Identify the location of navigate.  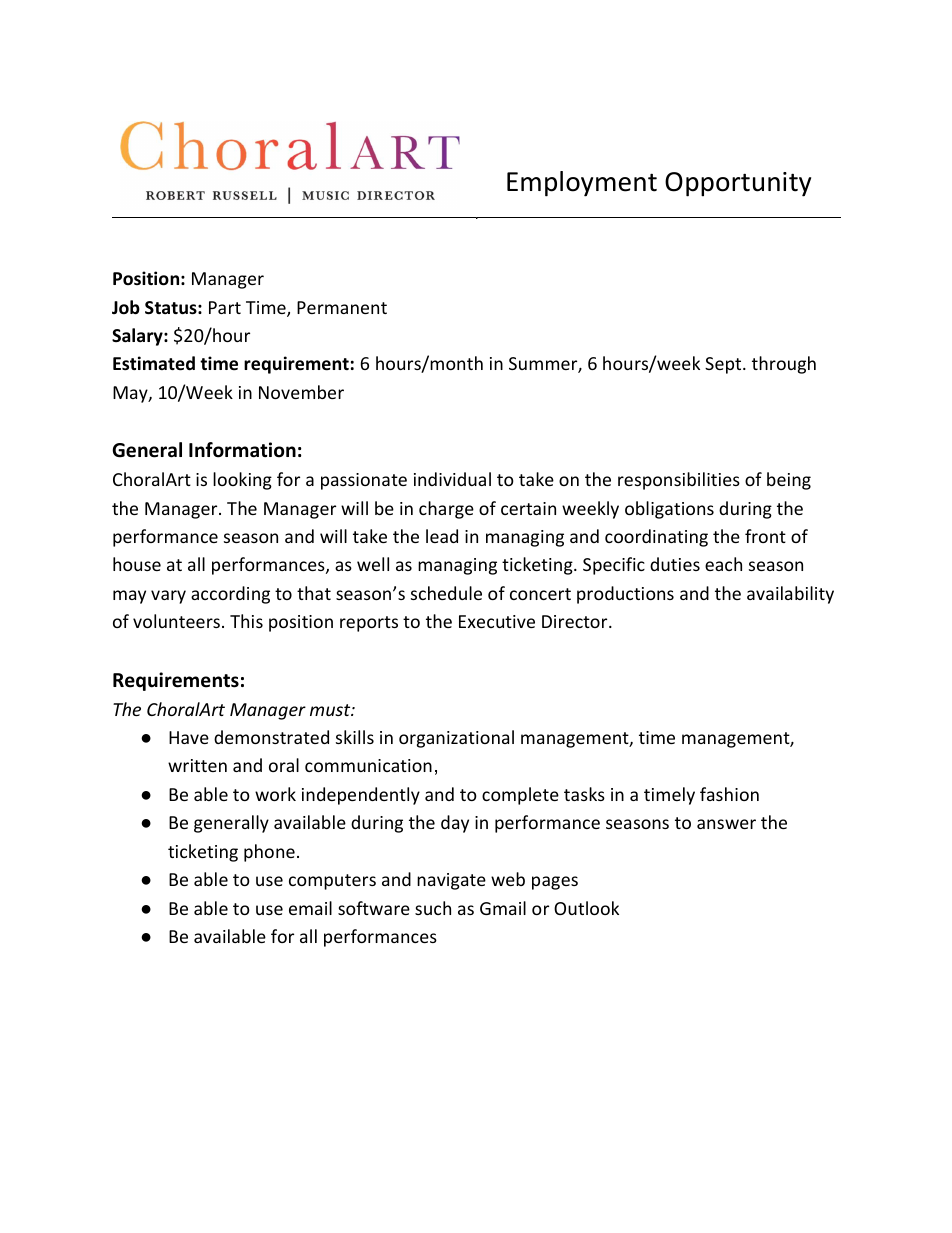
(451, 881).
